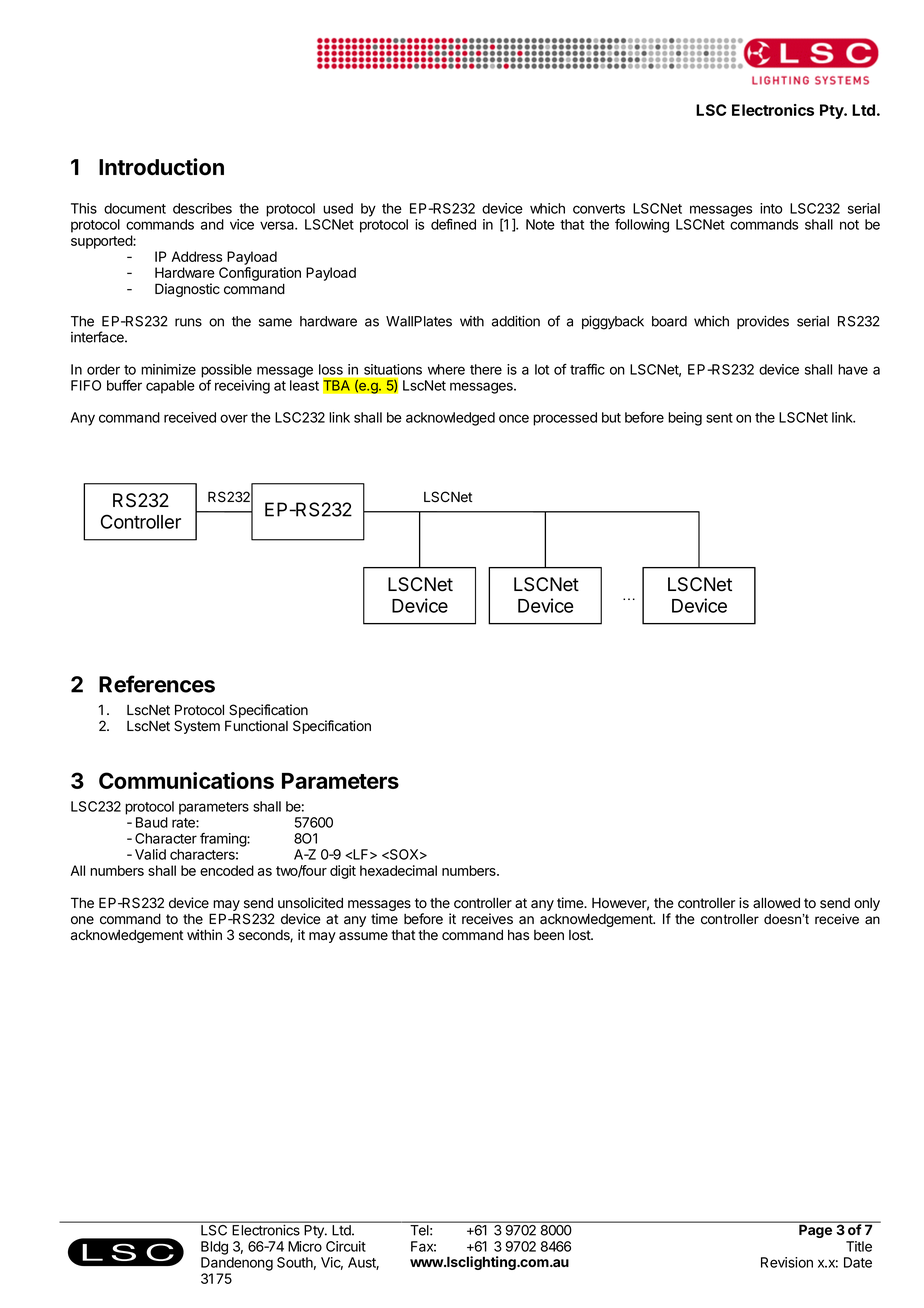  I want to click on one, so click(82, 920).
